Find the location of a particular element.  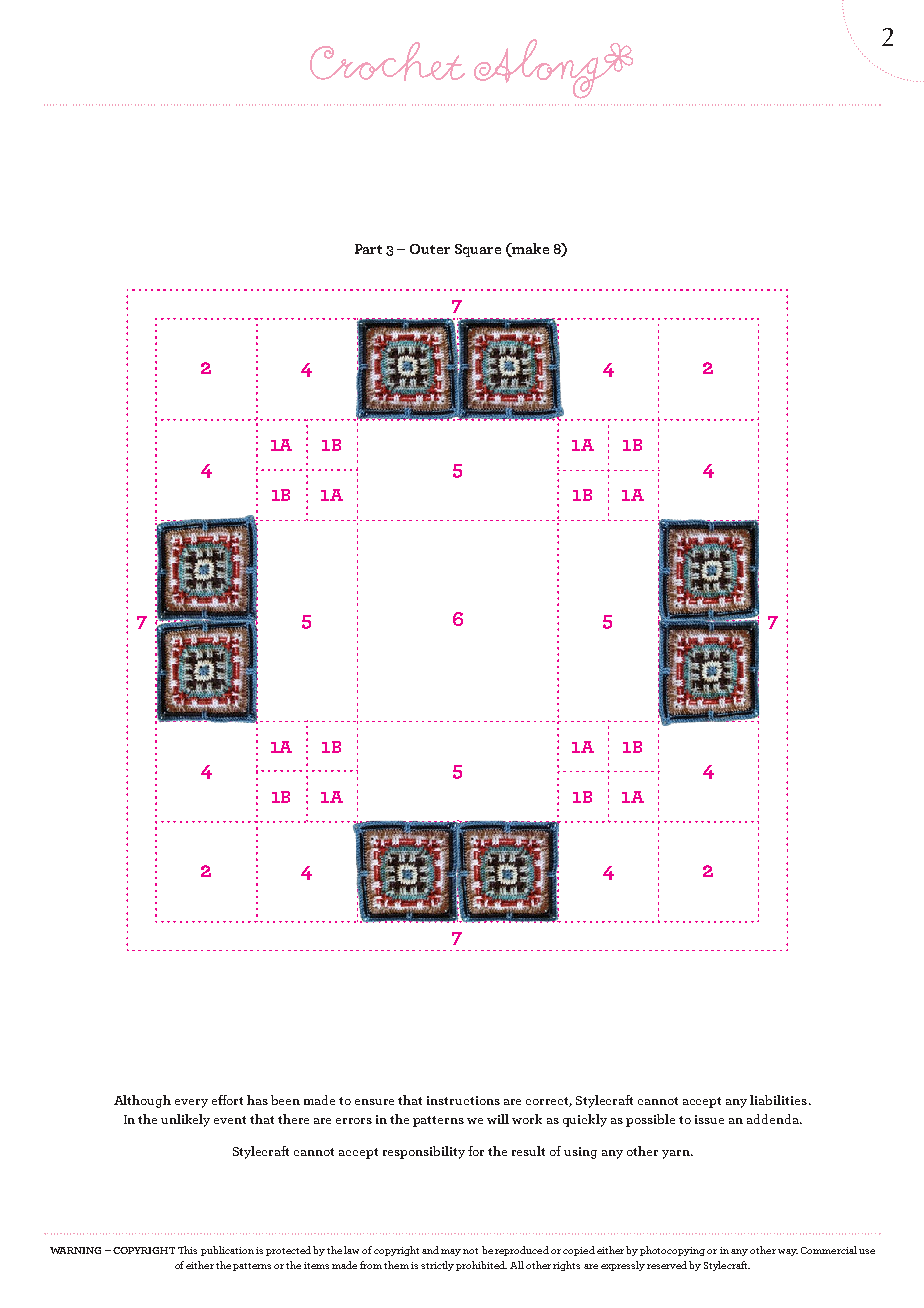

Although is located at coordinates (142, 1101).
